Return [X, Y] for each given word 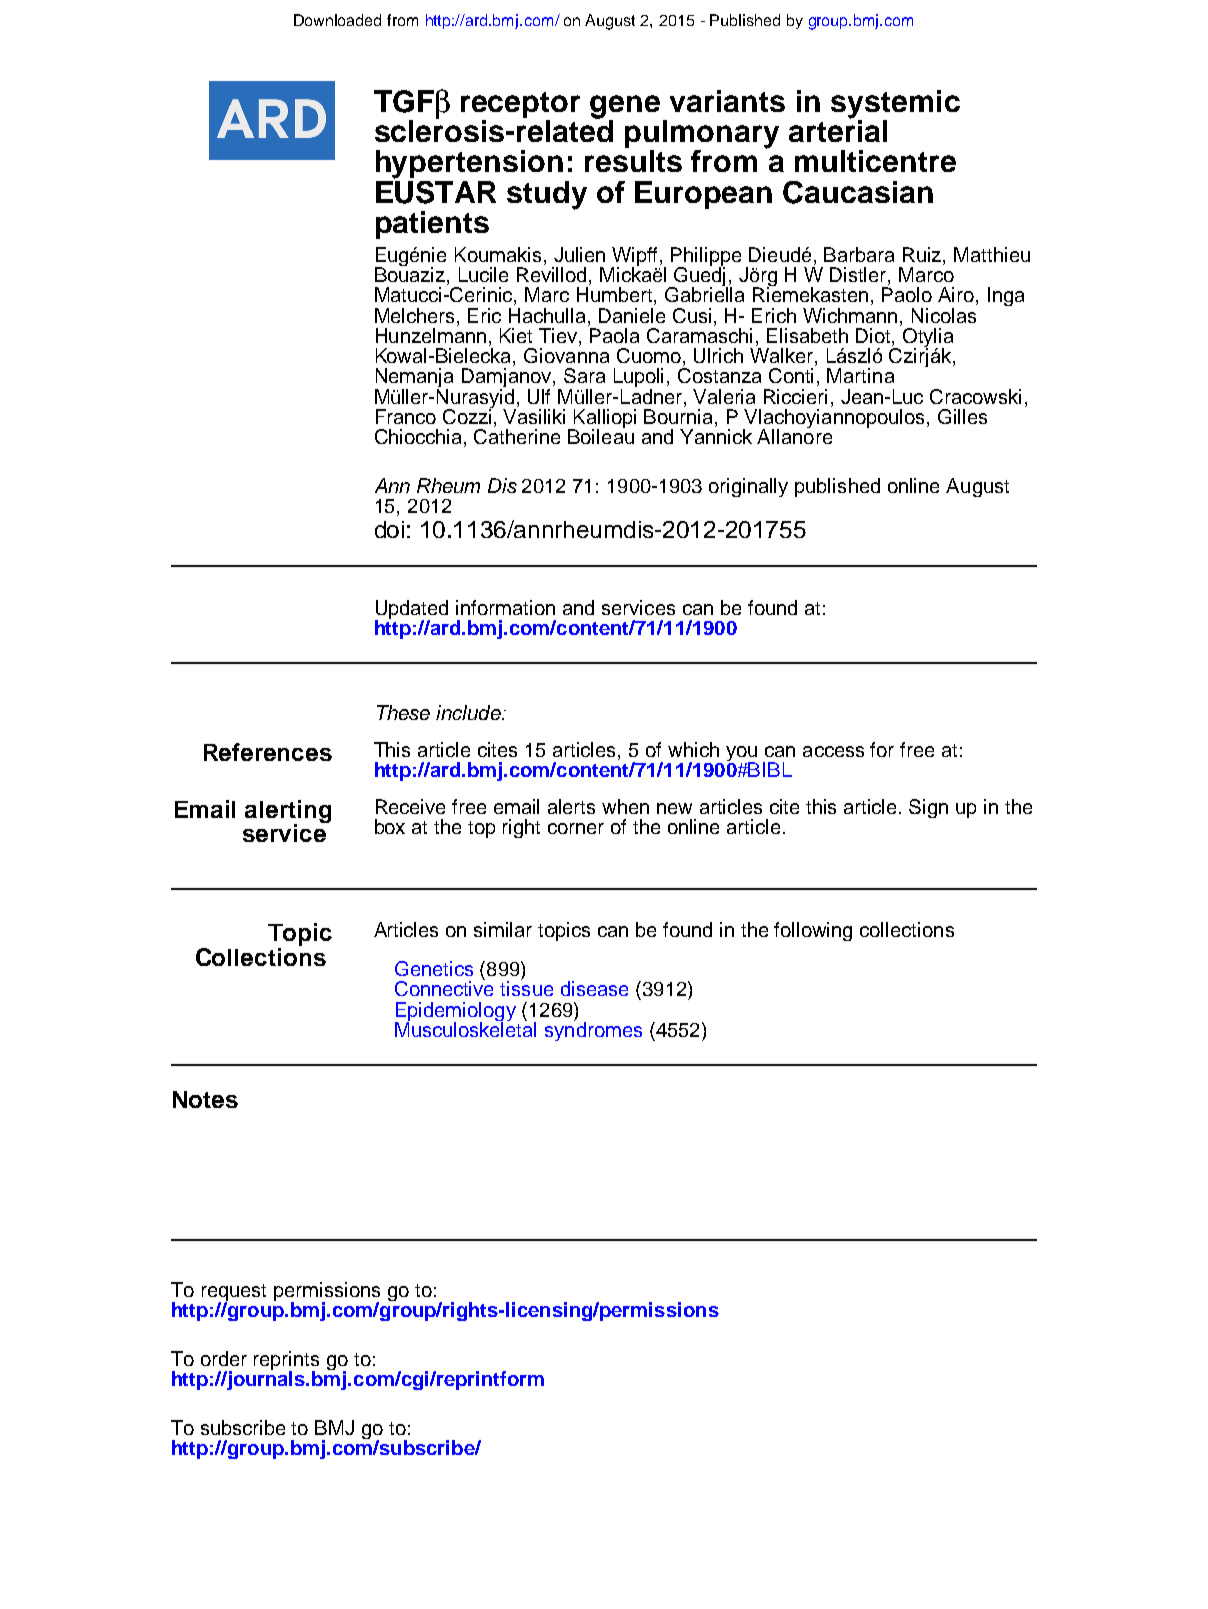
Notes [205, 1099]
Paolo [907, 294]
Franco [406, 416]
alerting [288, 812]
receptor [520, 105]
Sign [928, 808]
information [505, 607]
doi [389, 529]
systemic [895, 105]
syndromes [593, 1030]
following [813, 931]
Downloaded [337, 20]
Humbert [616, 296]
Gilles [962, 416]
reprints [286, 1361]
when [625, 806]
